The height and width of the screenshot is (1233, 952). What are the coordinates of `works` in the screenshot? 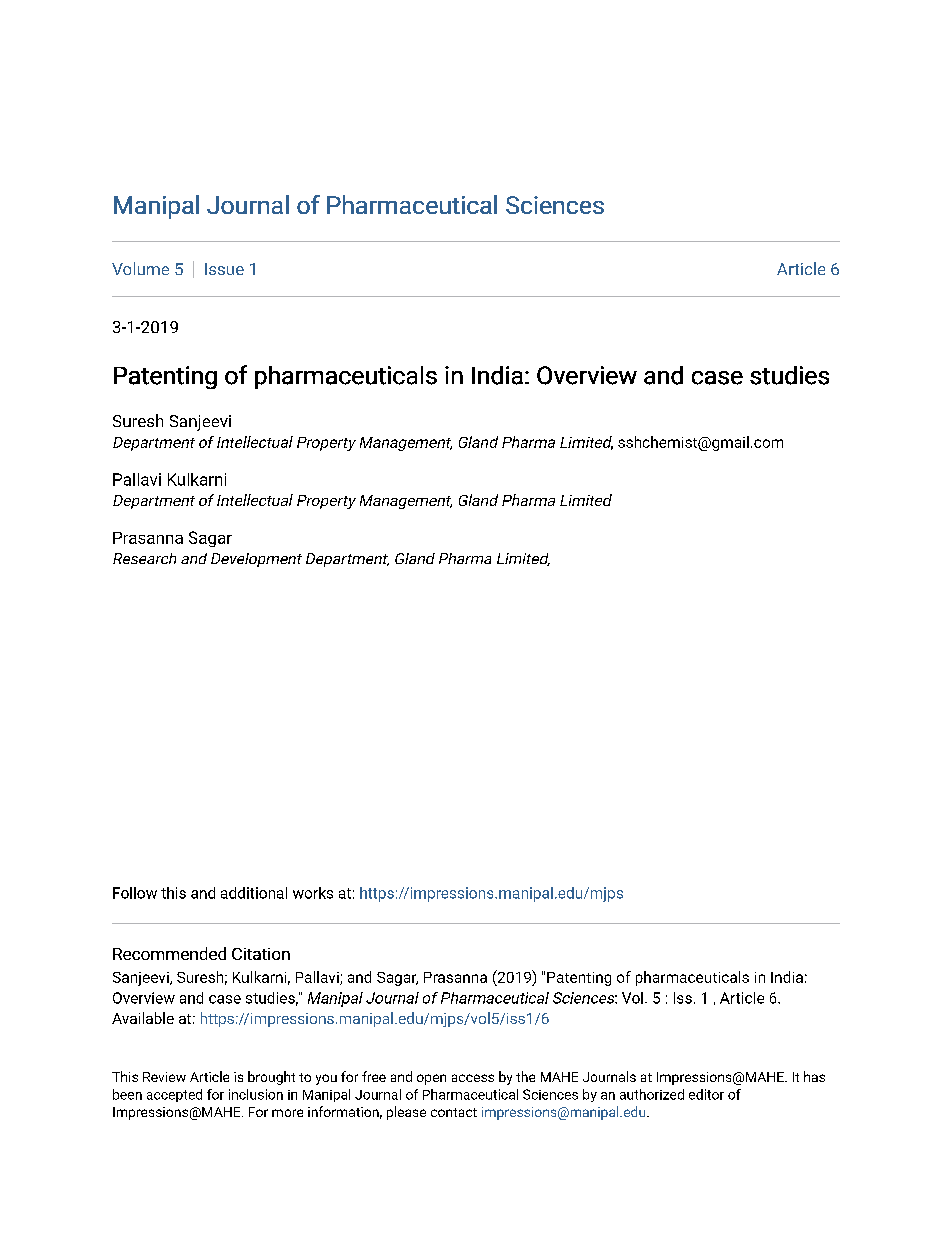 It's located at (313, 893).
